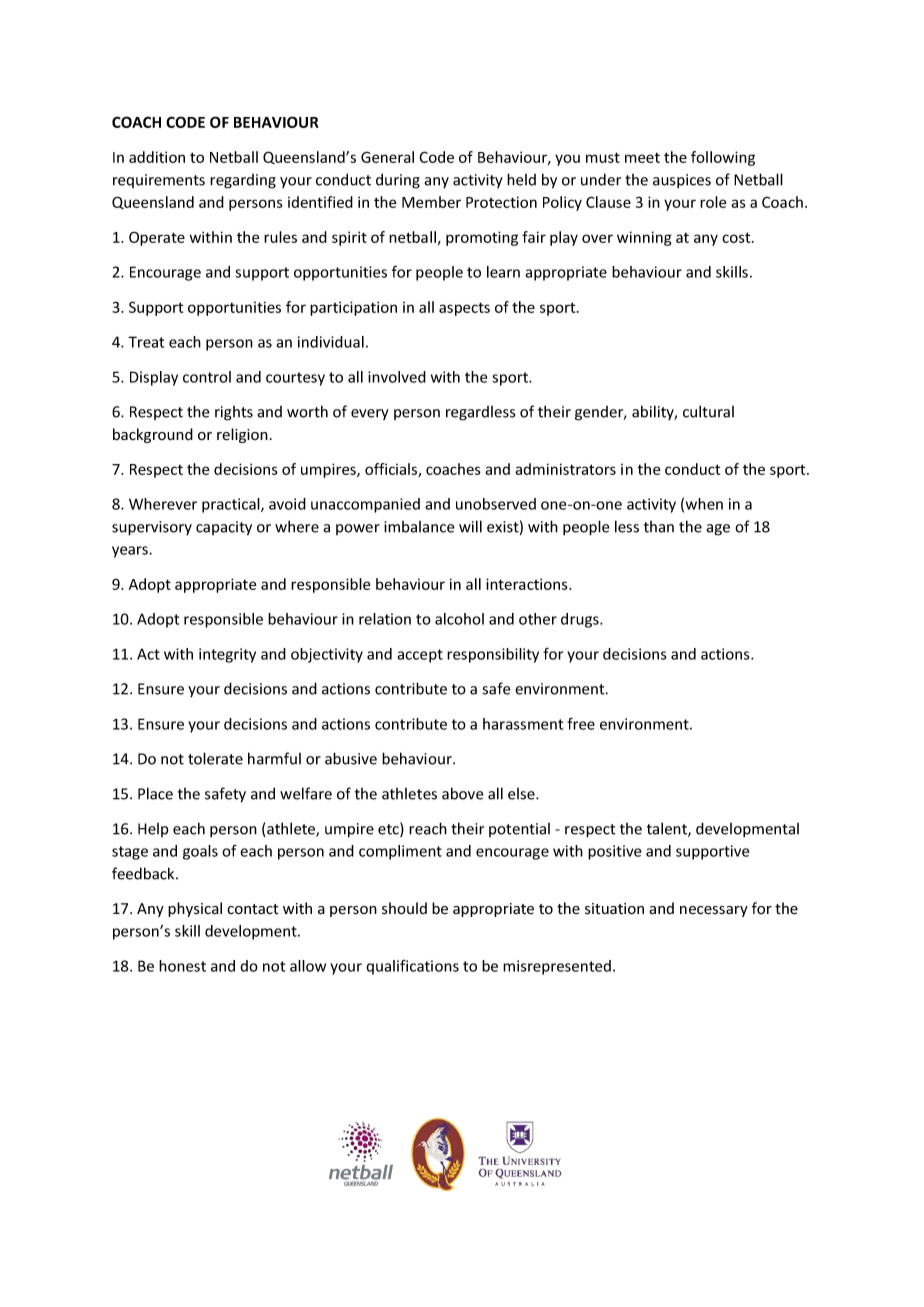 This screenshot has height=1307, width=924. I want to click on than, so click(659, 527).
